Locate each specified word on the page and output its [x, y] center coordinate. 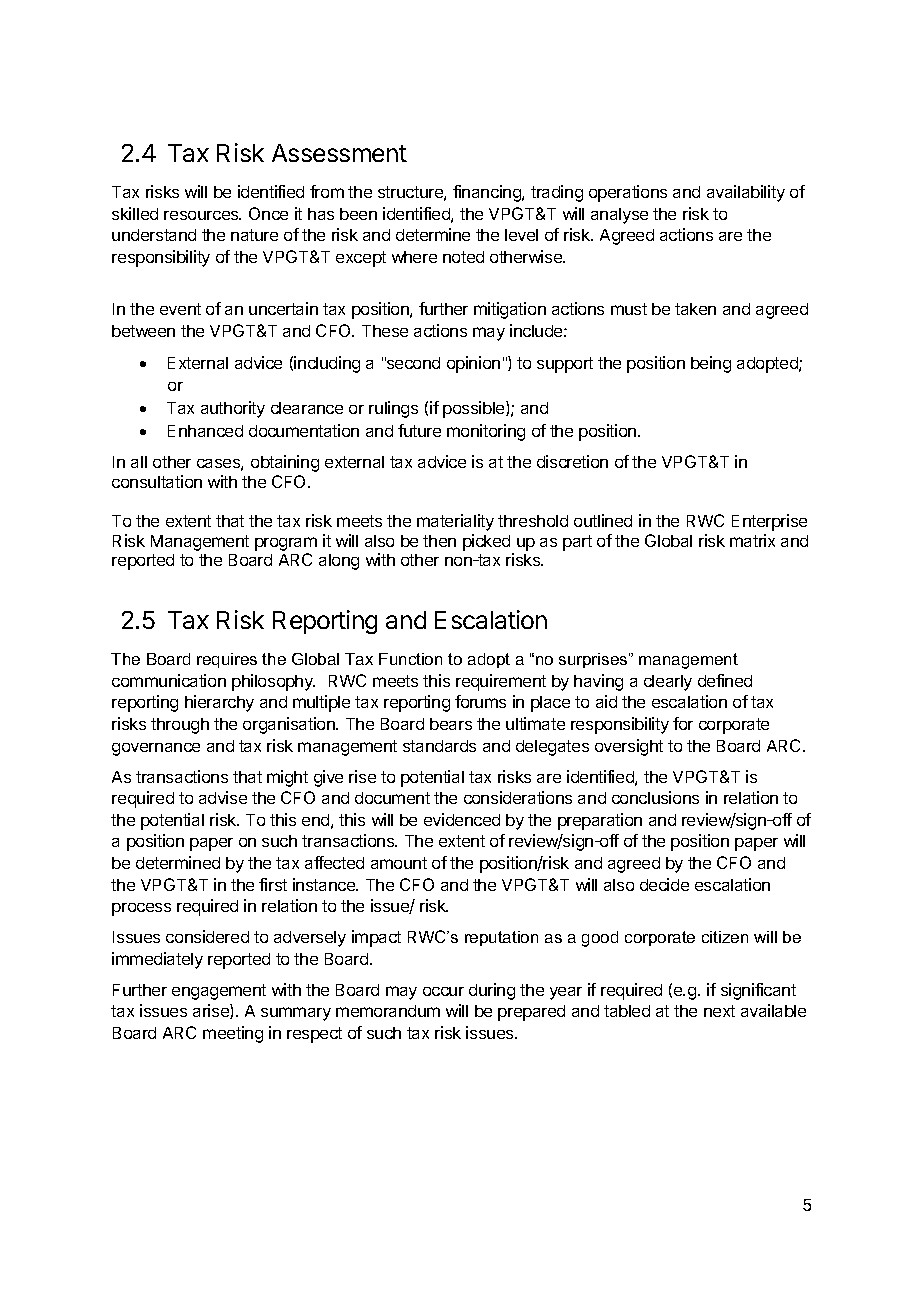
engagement [219, 992]
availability [746, 193]
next [719, 1011]
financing [488, 193]
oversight [629, 747]
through [180, 726]
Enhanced [205, 431]
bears [451, 724]
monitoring [486, 432]
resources [202, 215]
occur [443, 991]
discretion [572, 461]
